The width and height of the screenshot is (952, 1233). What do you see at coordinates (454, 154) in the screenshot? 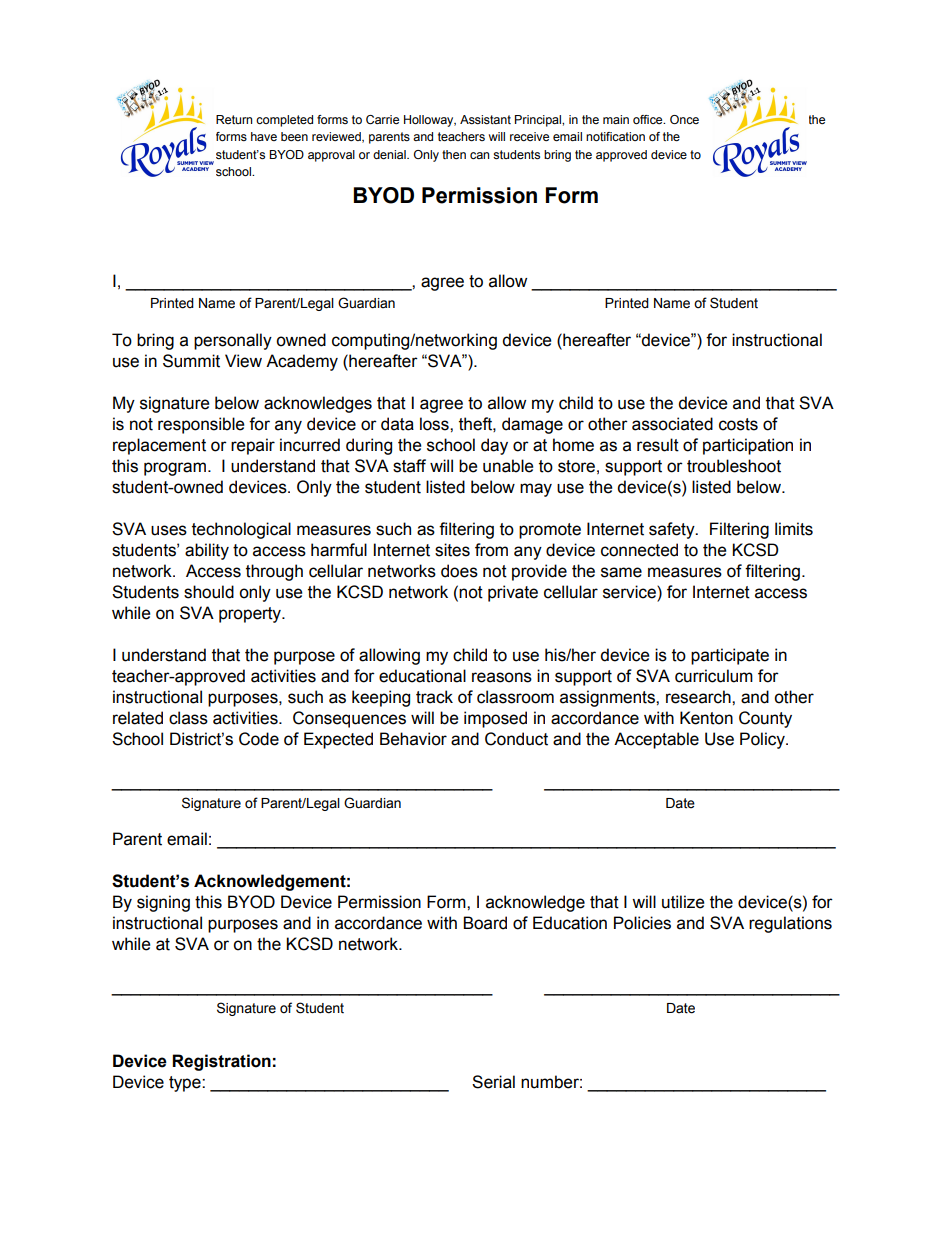
I see `then` at bounding box center [454, 154].
